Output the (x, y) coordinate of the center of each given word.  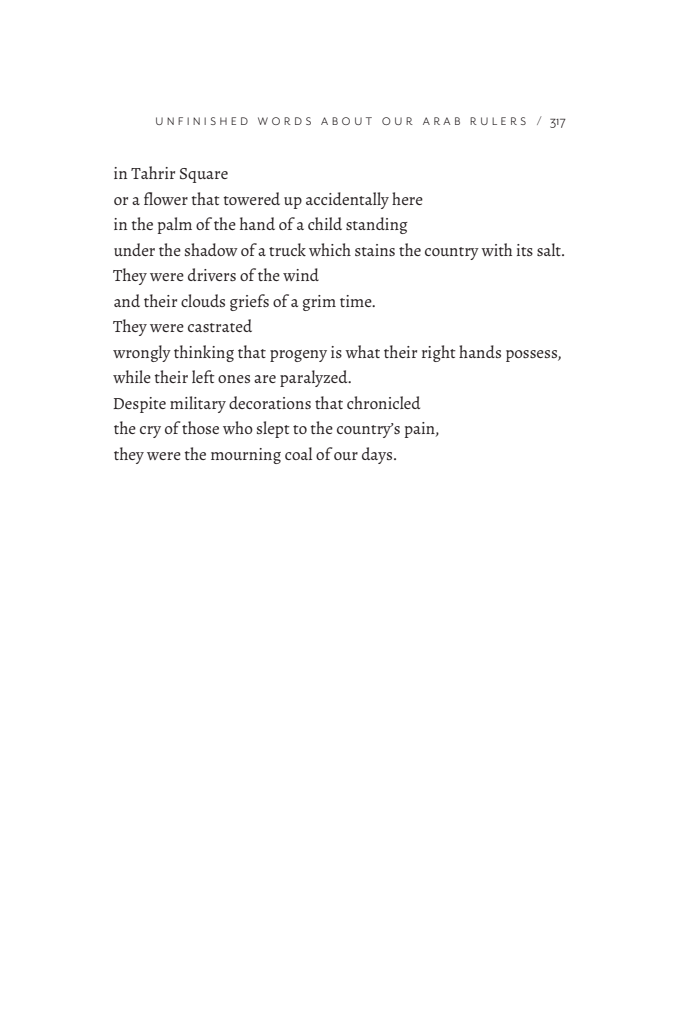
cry (150, 432)
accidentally (347, 200)
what (362, 351)
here (407, 198)
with (496, 249)
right (439, 353)
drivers (212, 274)
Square (204, 175)
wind (301, 274)
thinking (204, 353)
